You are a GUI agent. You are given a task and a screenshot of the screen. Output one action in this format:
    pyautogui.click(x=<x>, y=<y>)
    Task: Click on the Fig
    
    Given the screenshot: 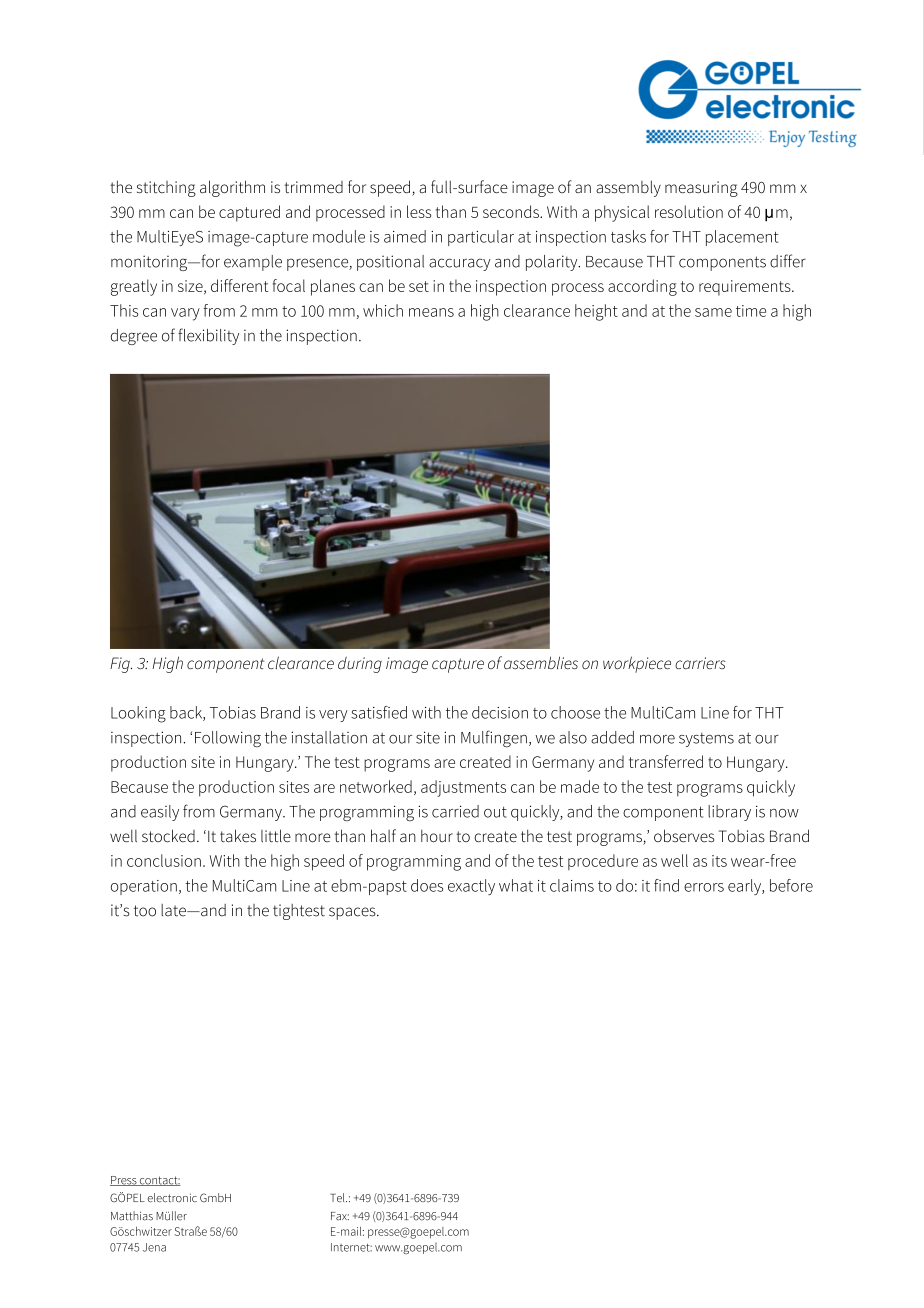 What is the action you would take?
    pyautogui.click(x=121, y=665)
